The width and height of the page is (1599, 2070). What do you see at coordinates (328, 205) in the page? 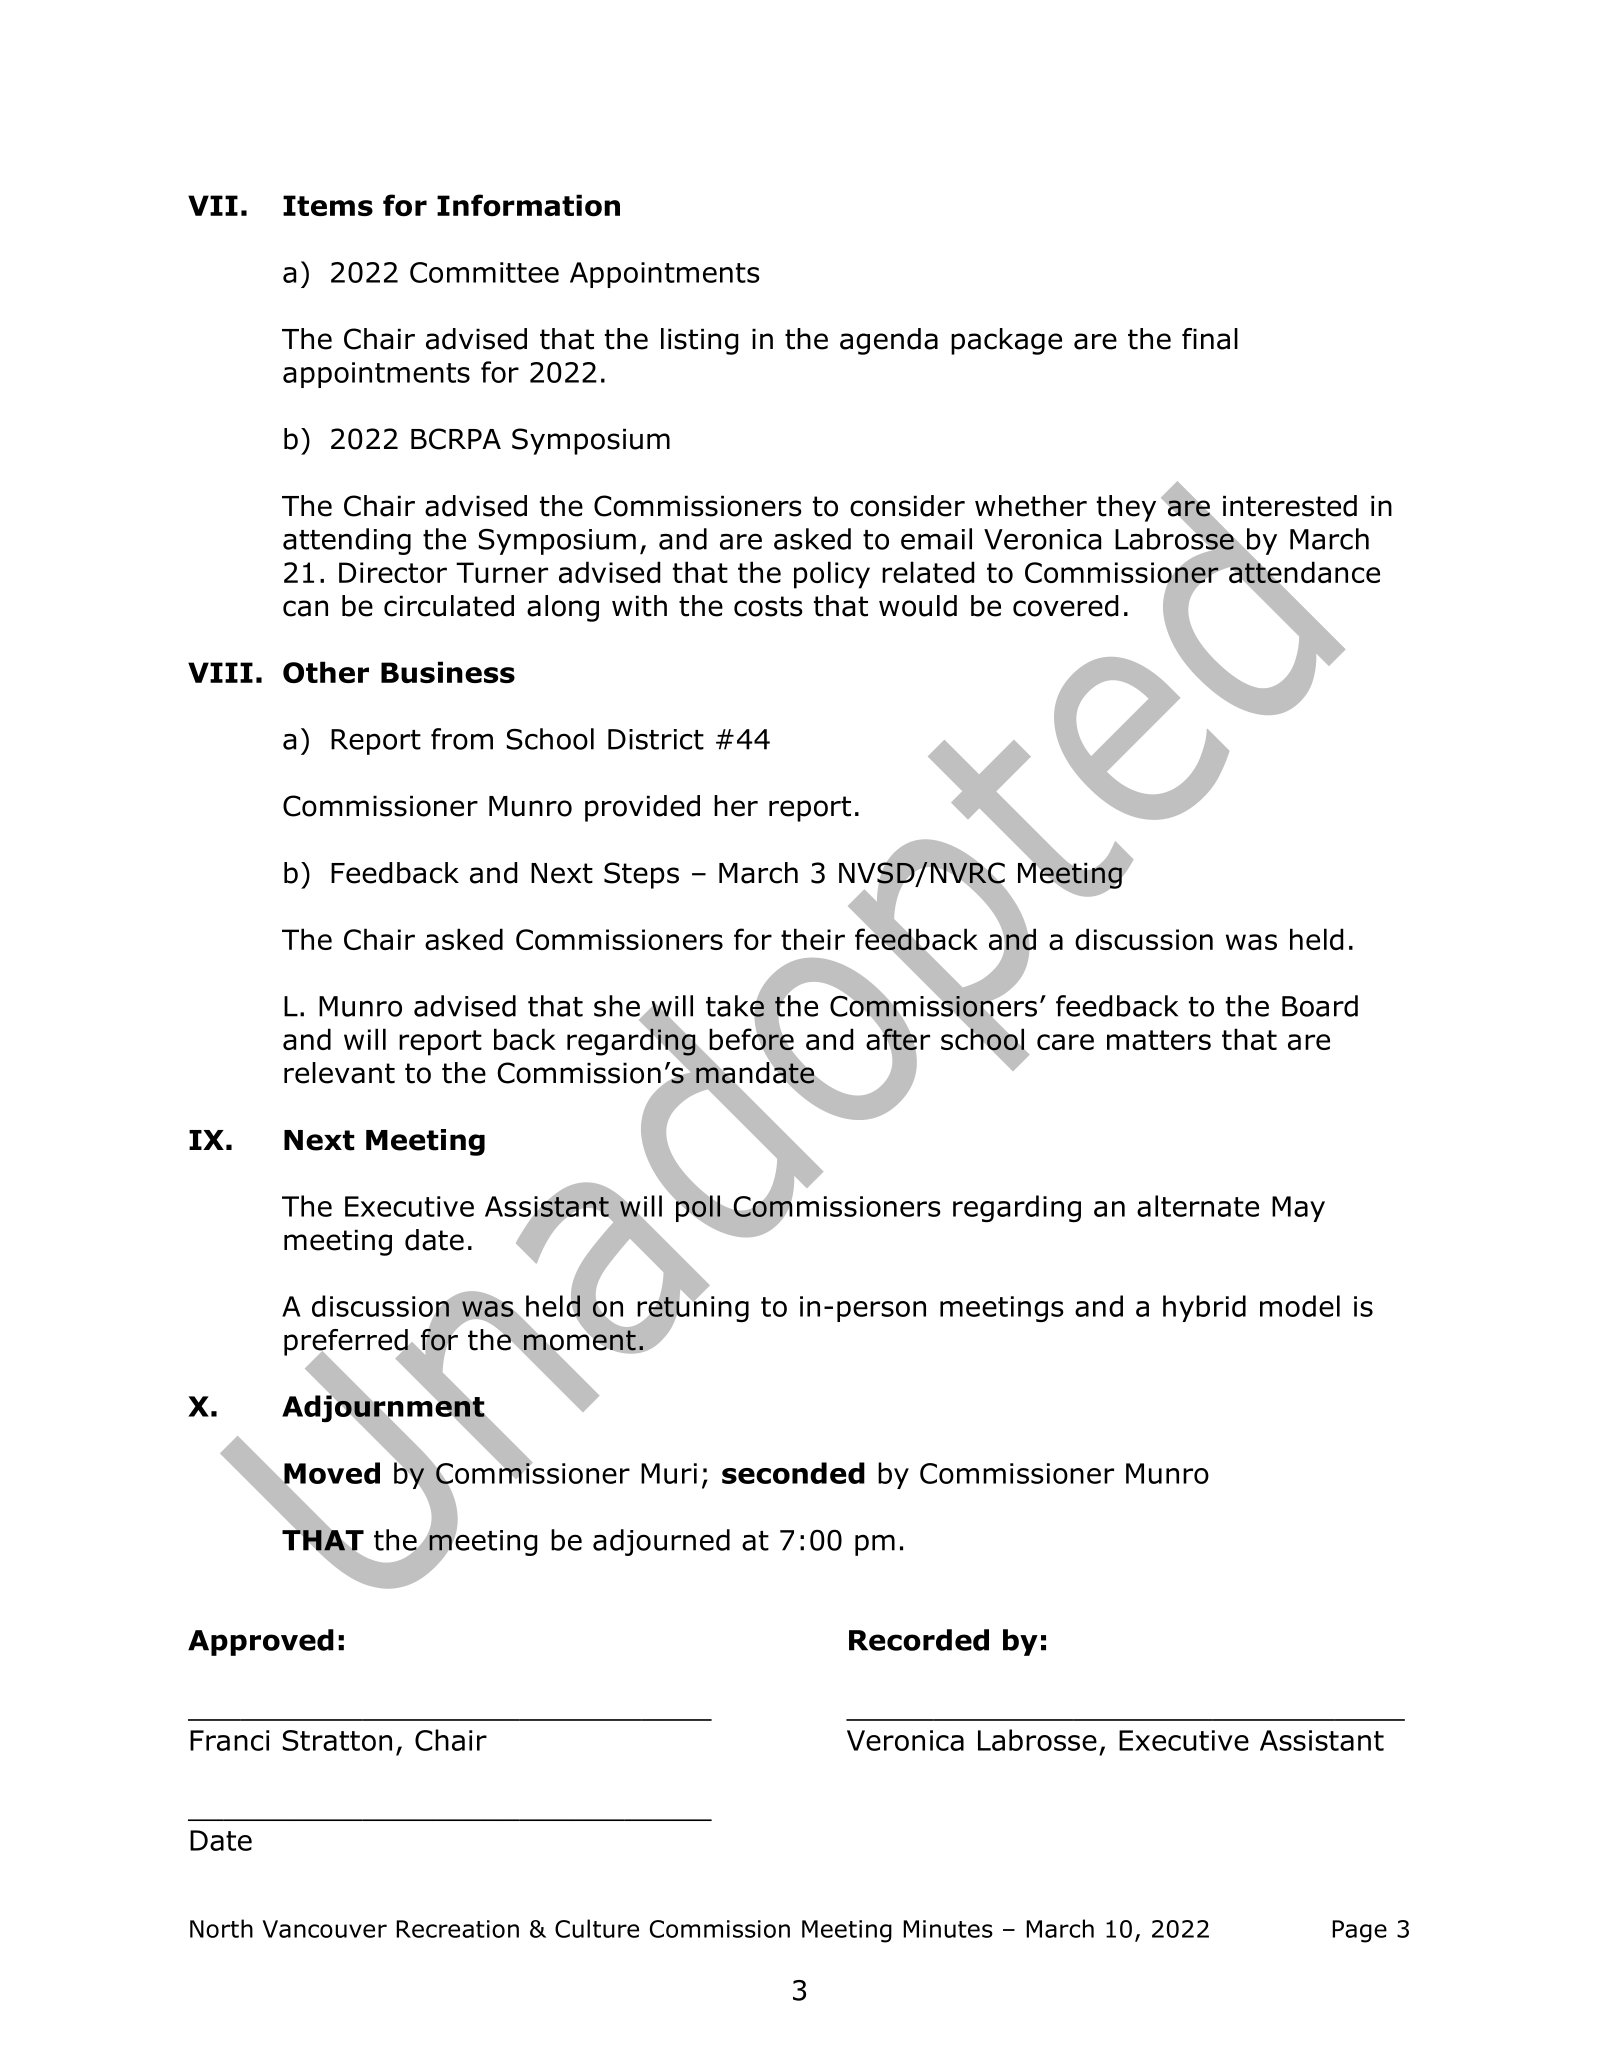
I see `Items` at bounding box center [328, 205].
